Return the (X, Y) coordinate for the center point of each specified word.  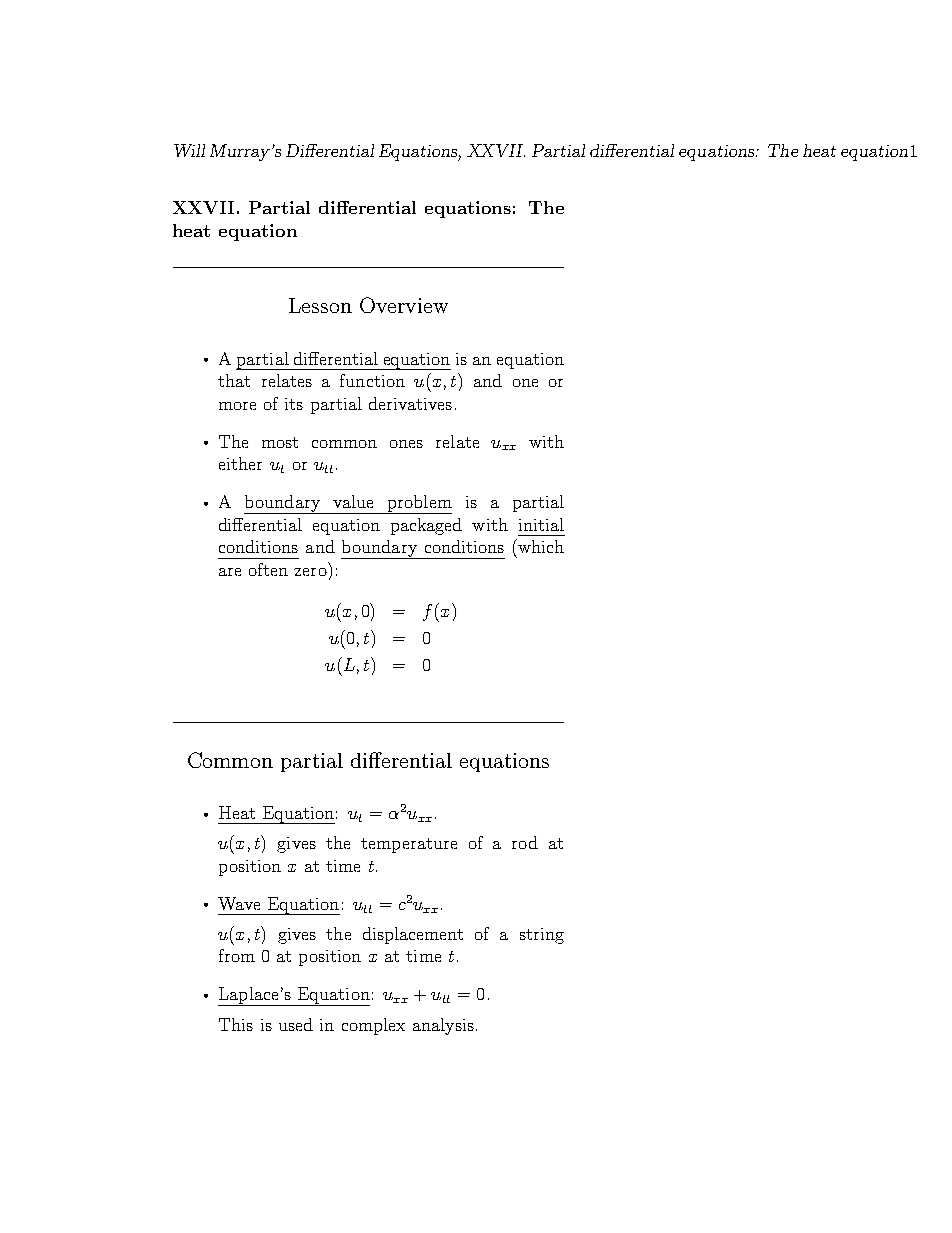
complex (373, 1026)
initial (541, 524)
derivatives (410, 403)
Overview (404, 305)
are (230, 572)
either (240, 463)
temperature (409, 845)
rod (525, 842)
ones (406, 444)
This (236, 1024)
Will (189, 150)
